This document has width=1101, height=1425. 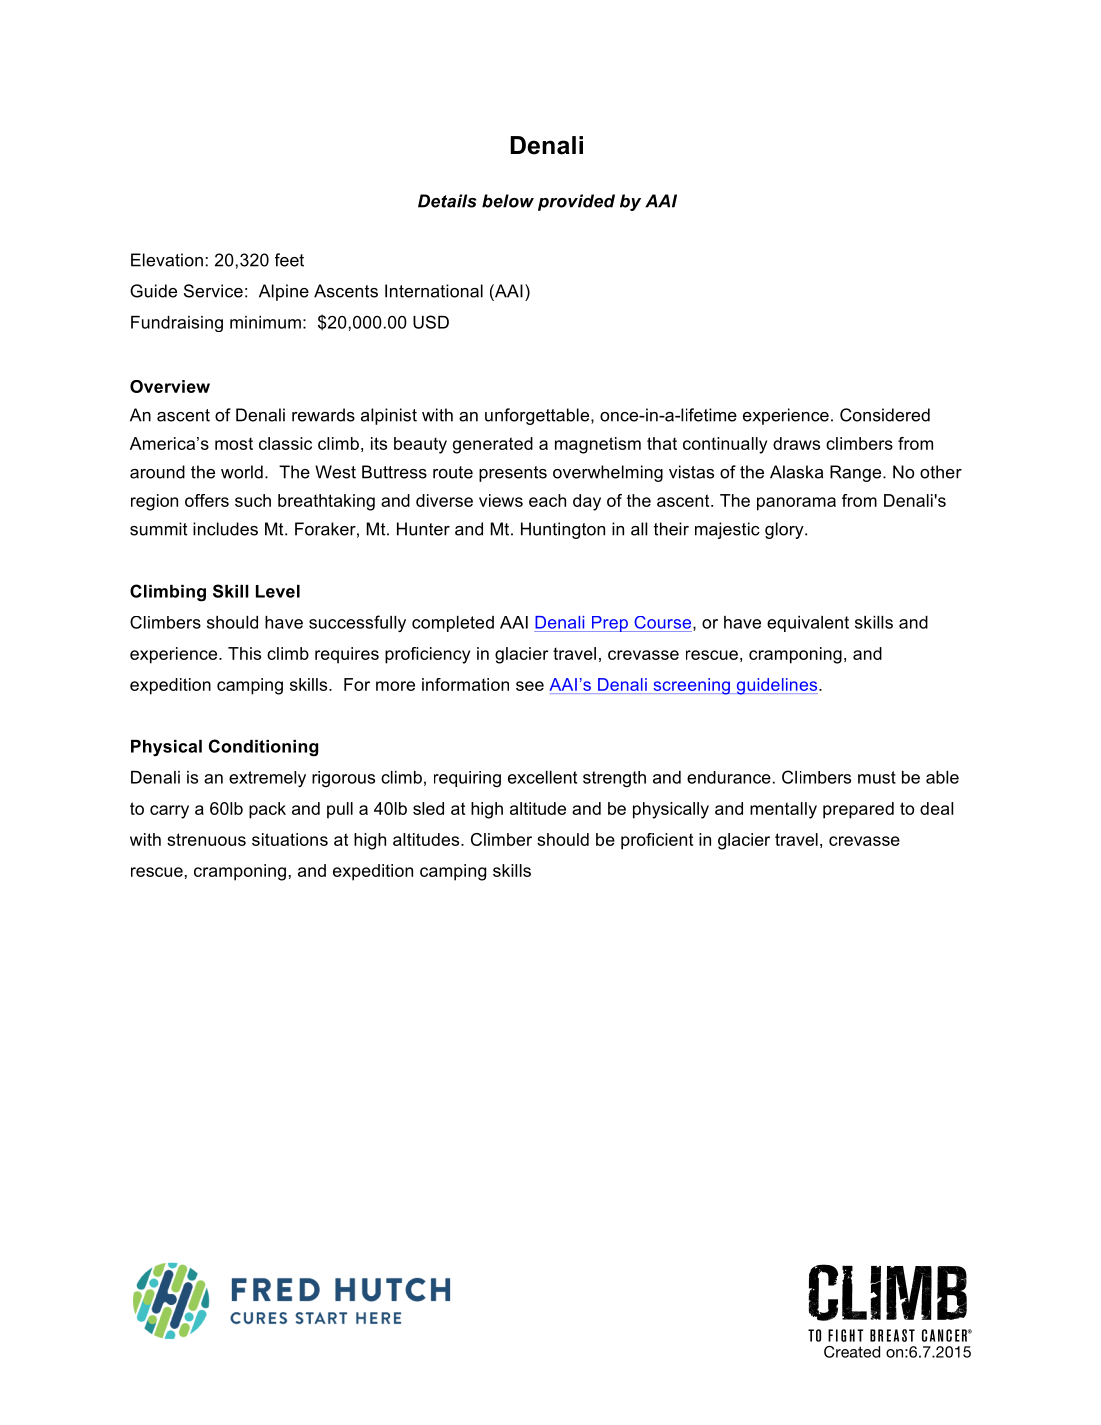 What do you see at coordinates (783, 810) in the document?
I see `mentally` at bounding box center [783, 810].
